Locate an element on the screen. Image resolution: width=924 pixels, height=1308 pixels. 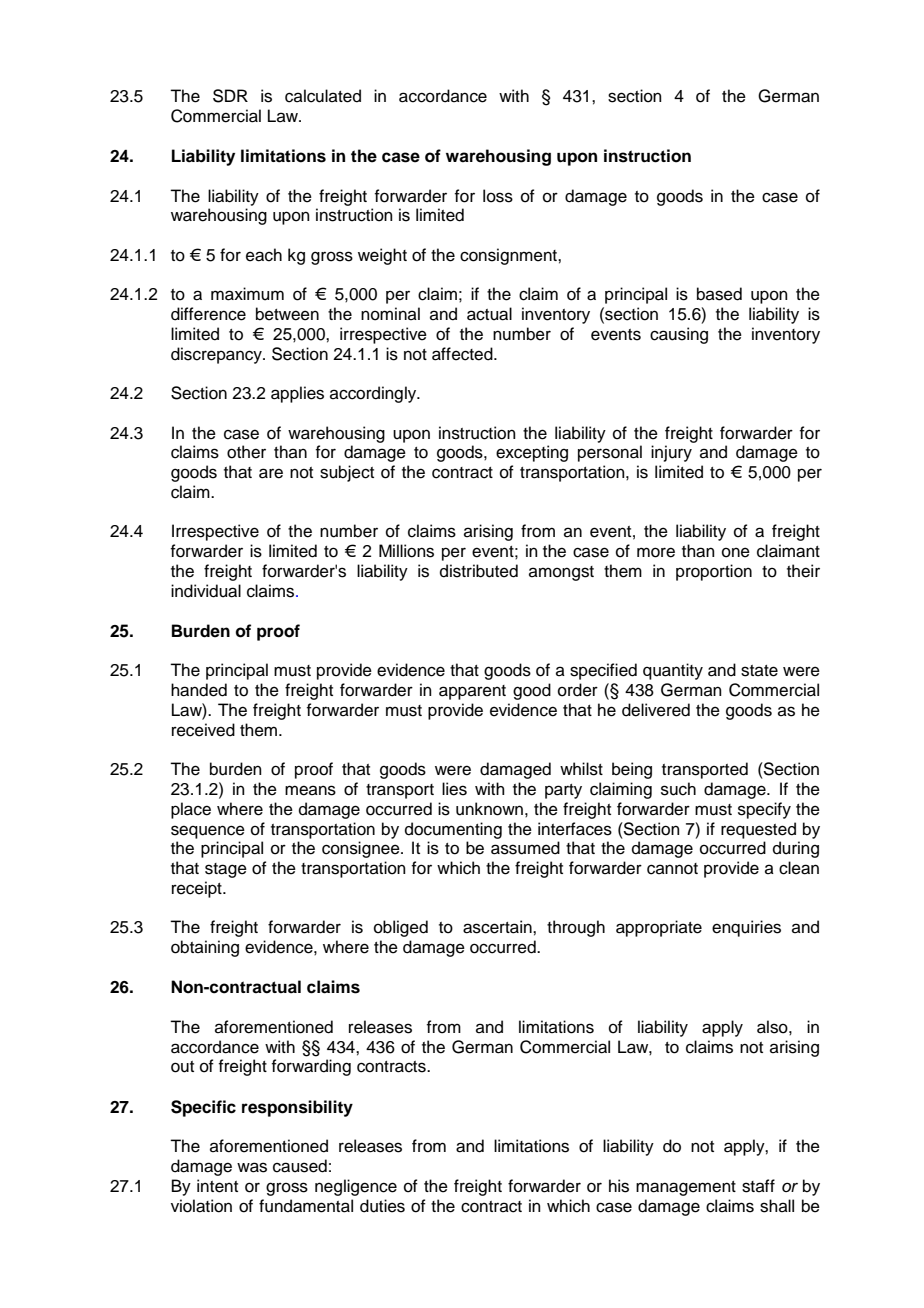
loss is located at coordinates (498, 196).
